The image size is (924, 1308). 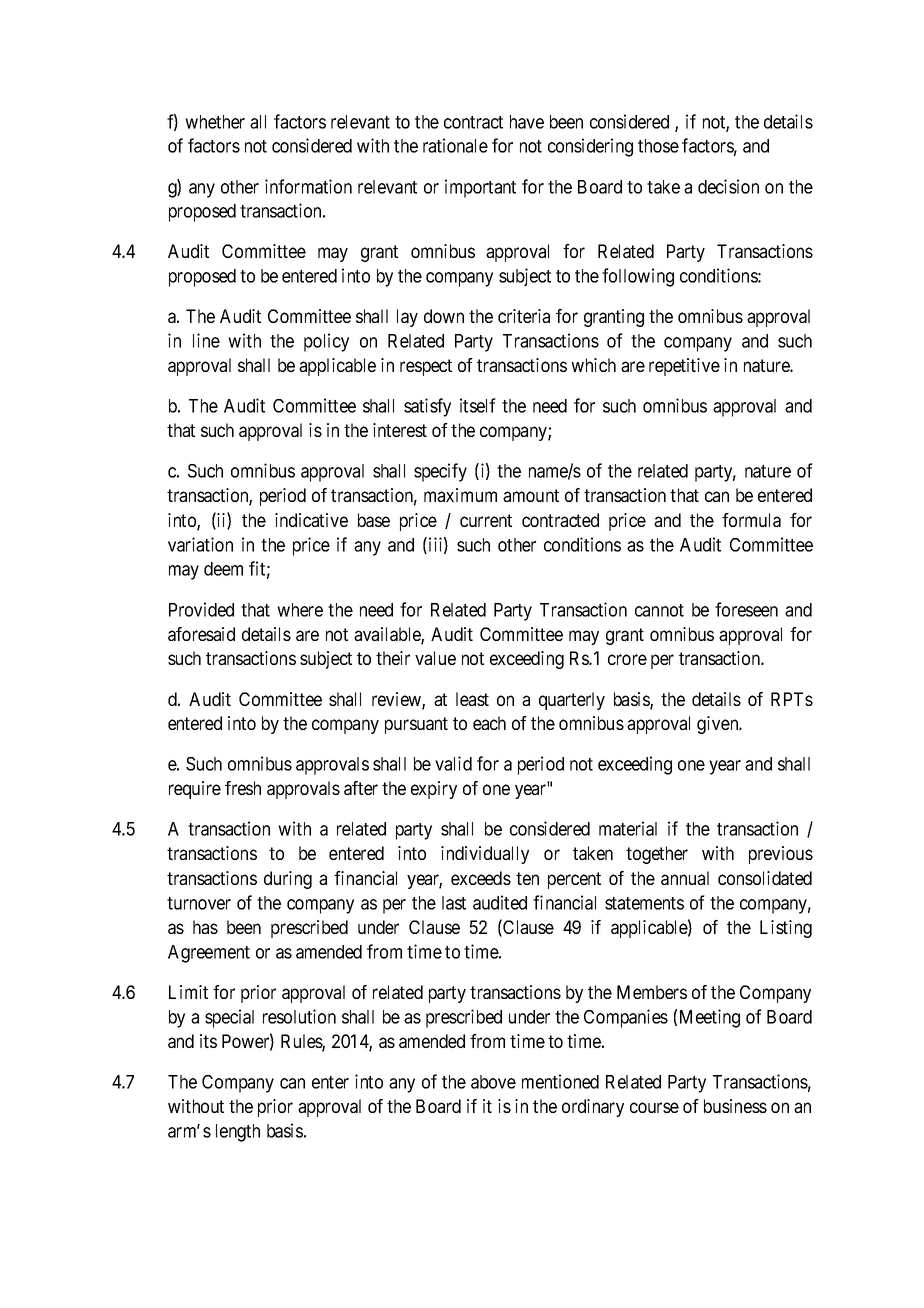 What do you see at coordinates (288, 880) in the screenshot?
I see `during` at bounding box center [288, 880].
